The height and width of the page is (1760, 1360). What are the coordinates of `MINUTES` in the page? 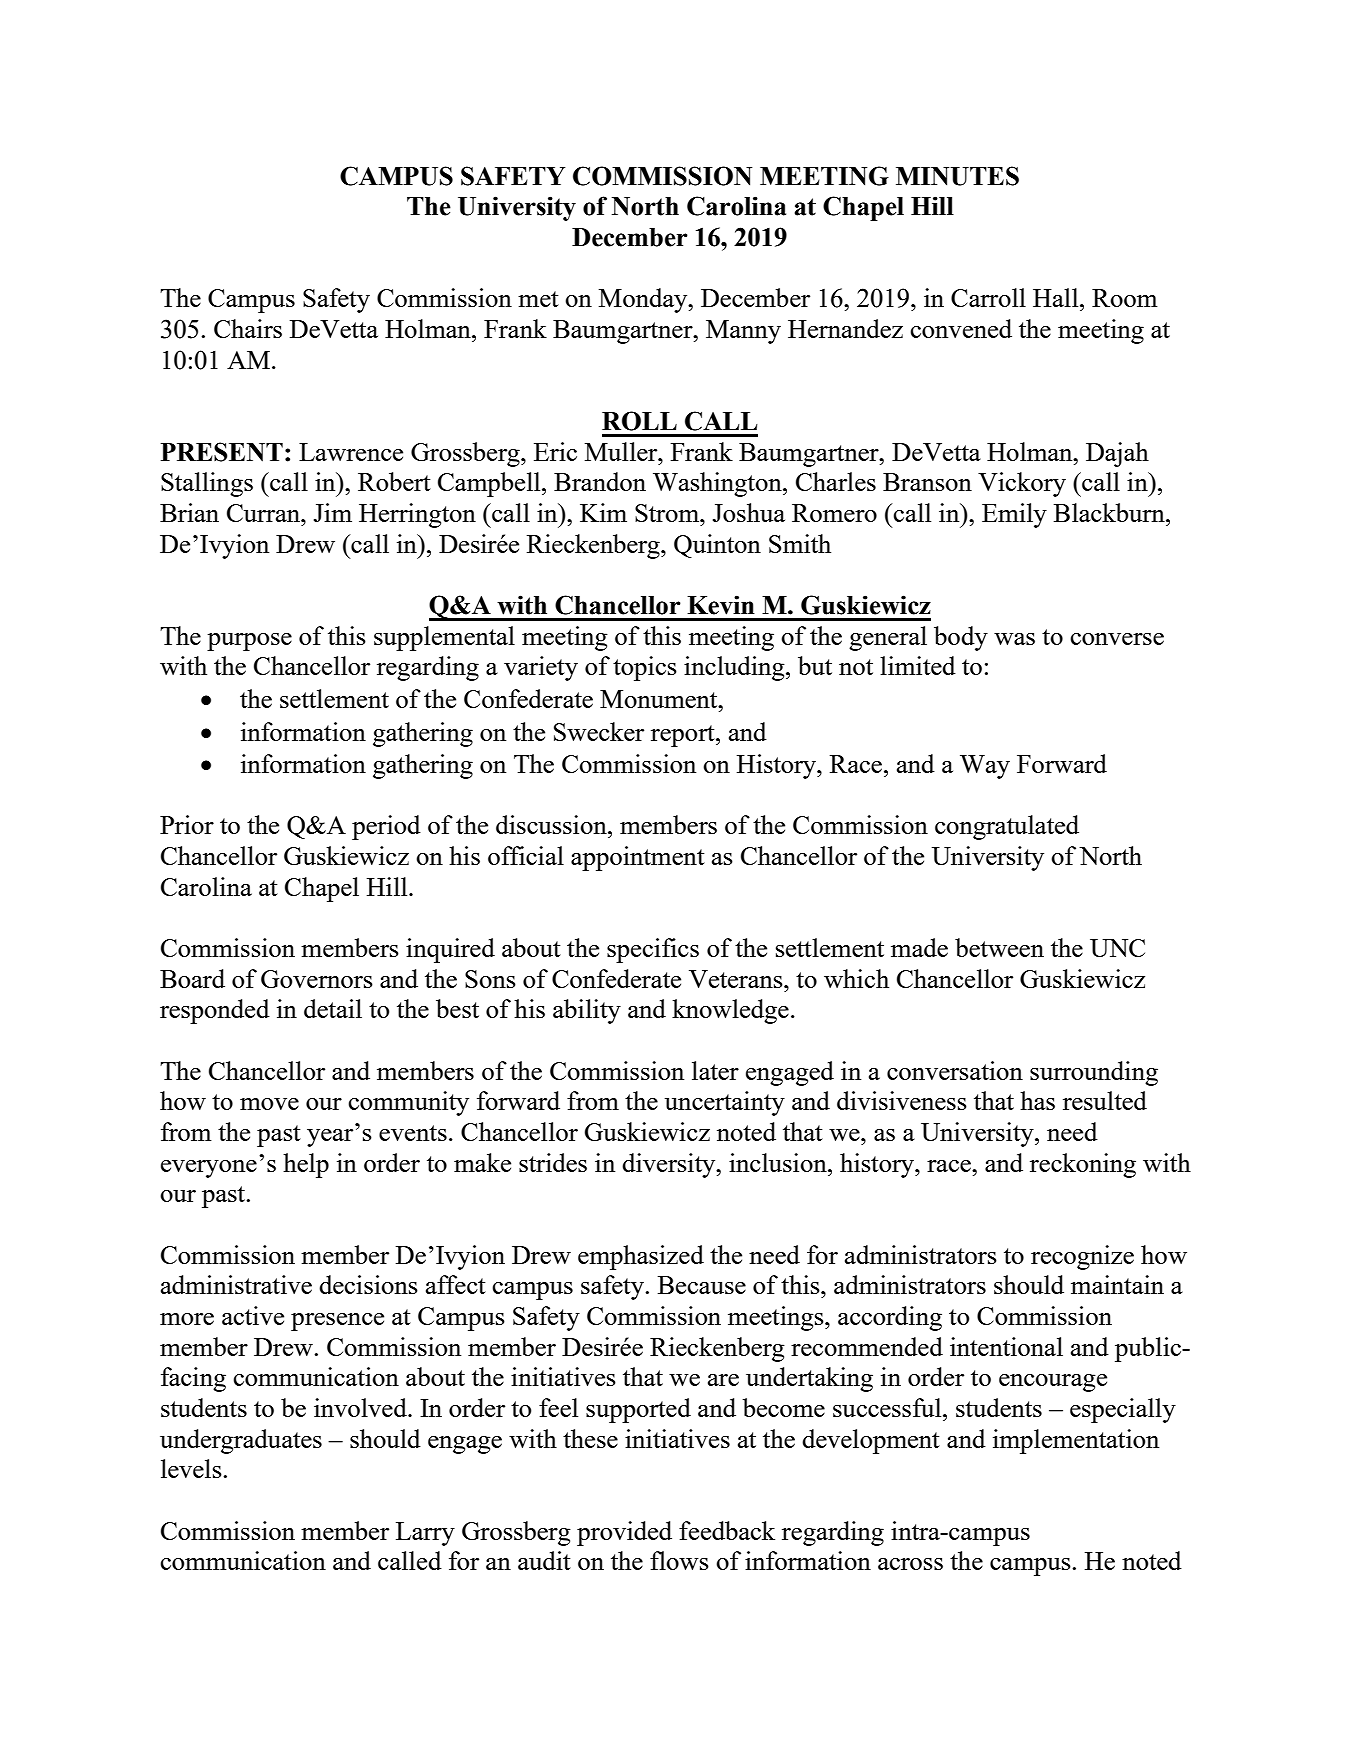 It's located at (957, 176).
